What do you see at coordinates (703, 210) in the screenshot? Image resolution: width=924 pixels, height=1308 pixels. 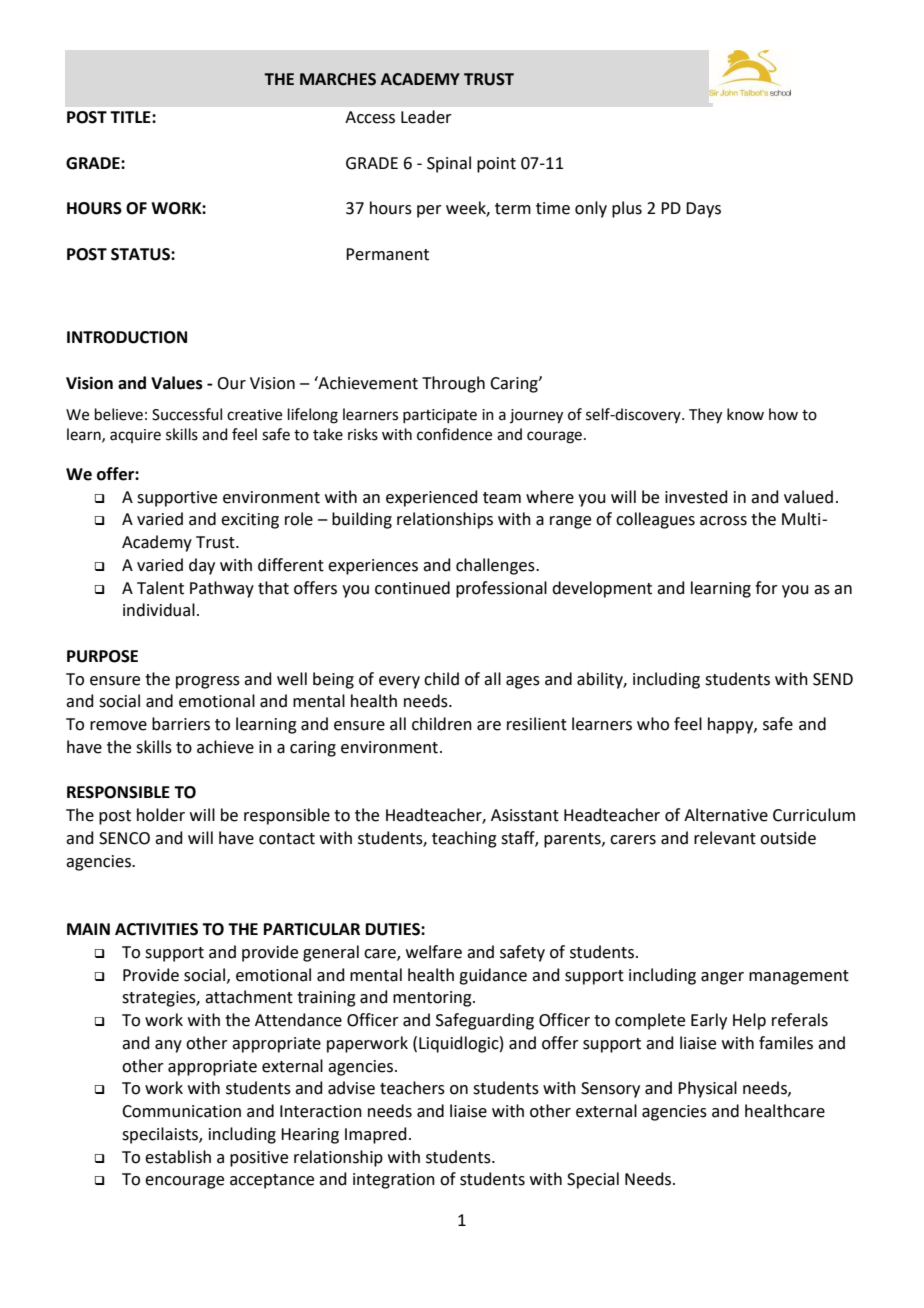 I see `Days` at bounding box center [703, 210].
